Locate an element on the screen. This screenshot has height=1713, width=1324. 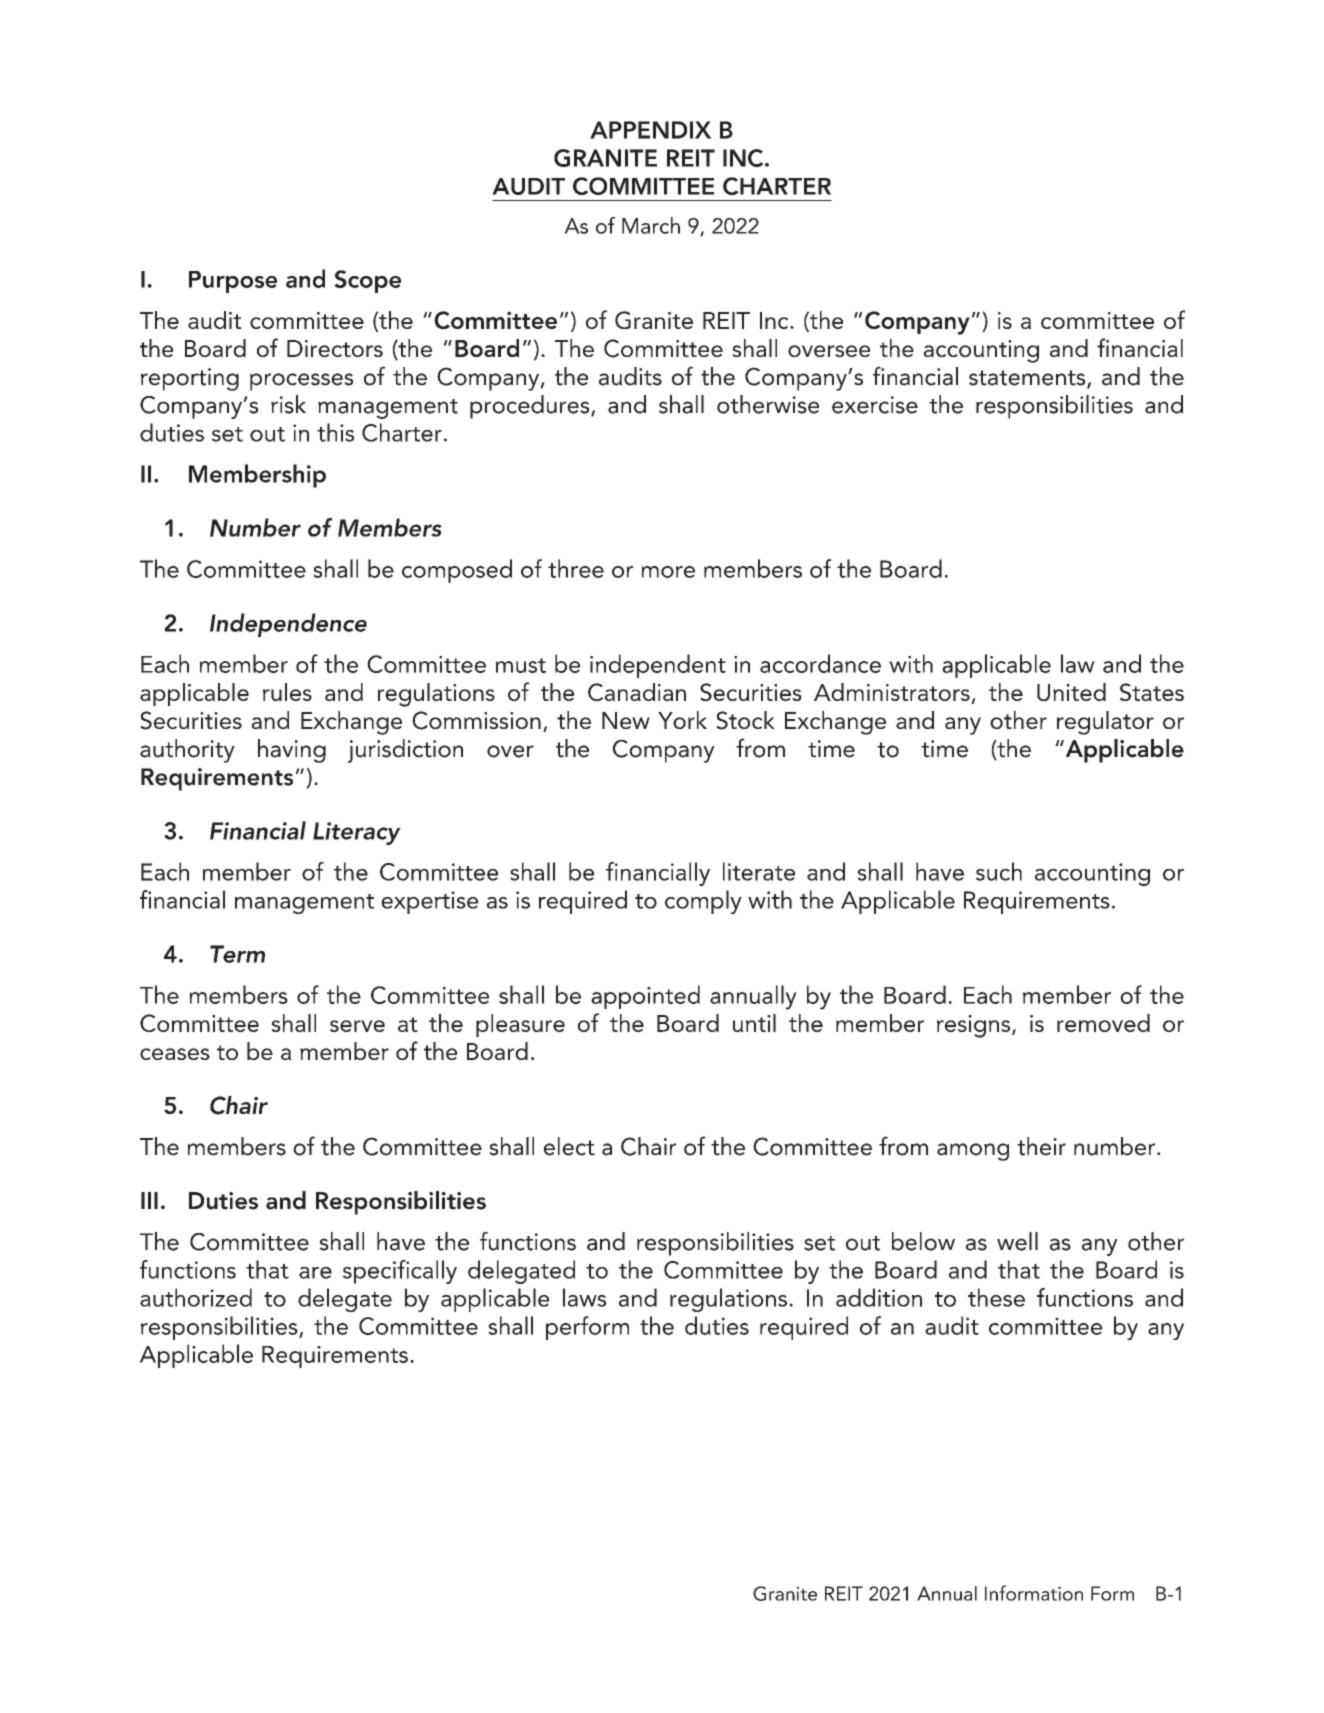
exercise is located at coordinates (875, 405).
